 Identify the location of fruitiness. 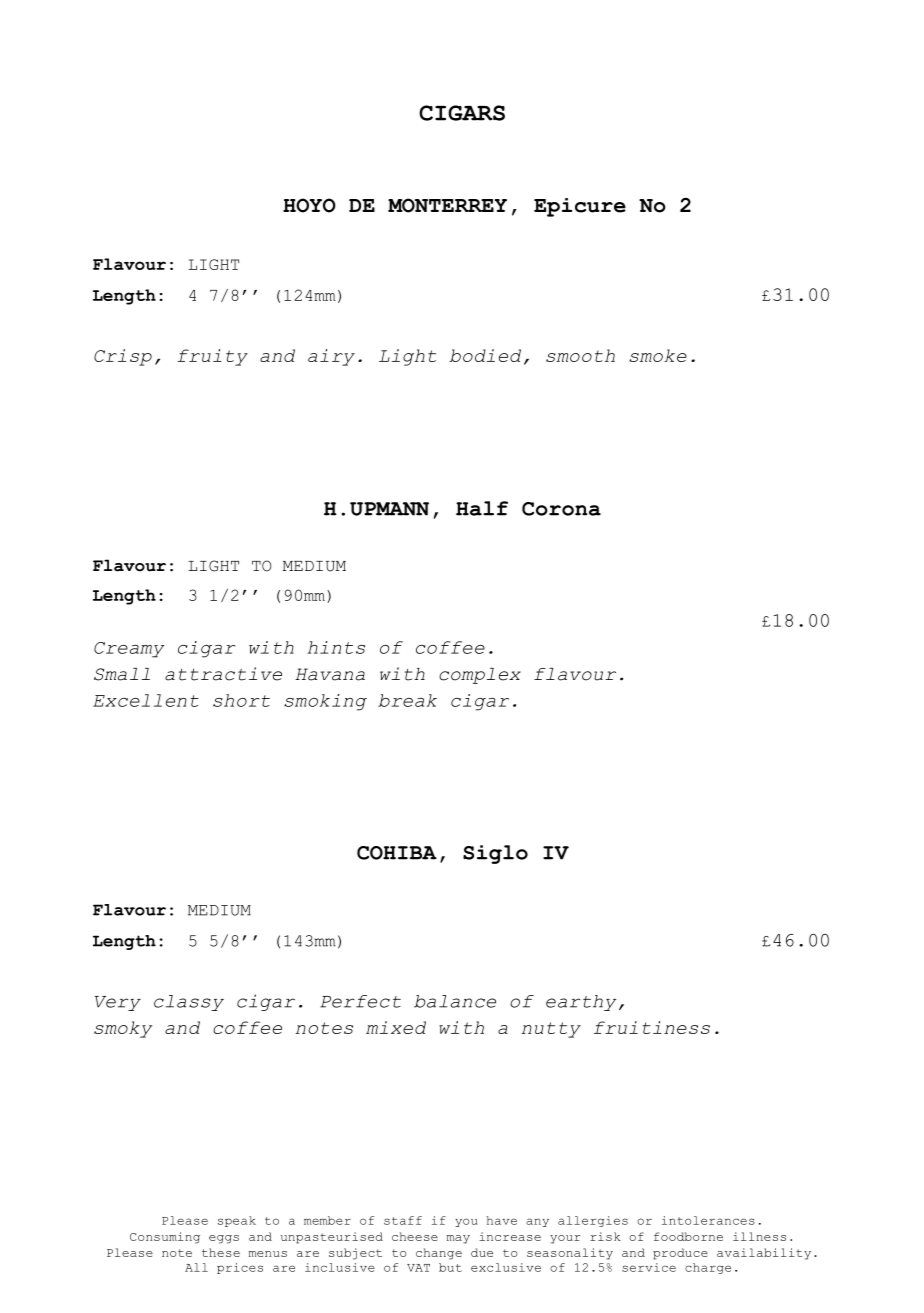
(652, 1027).
